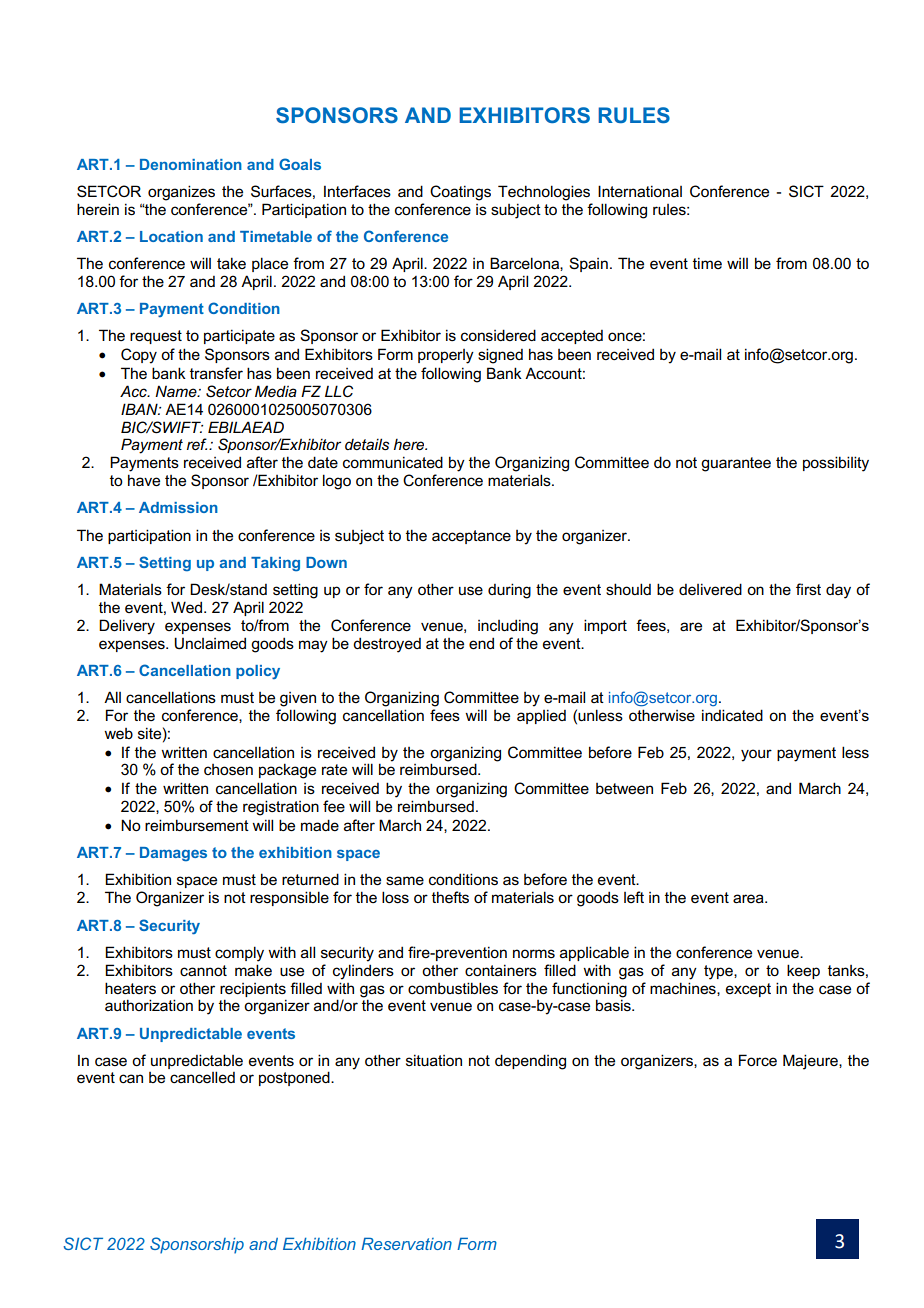 The image size is (924, 1308). I want to click on organizes, so click(181, 193).
